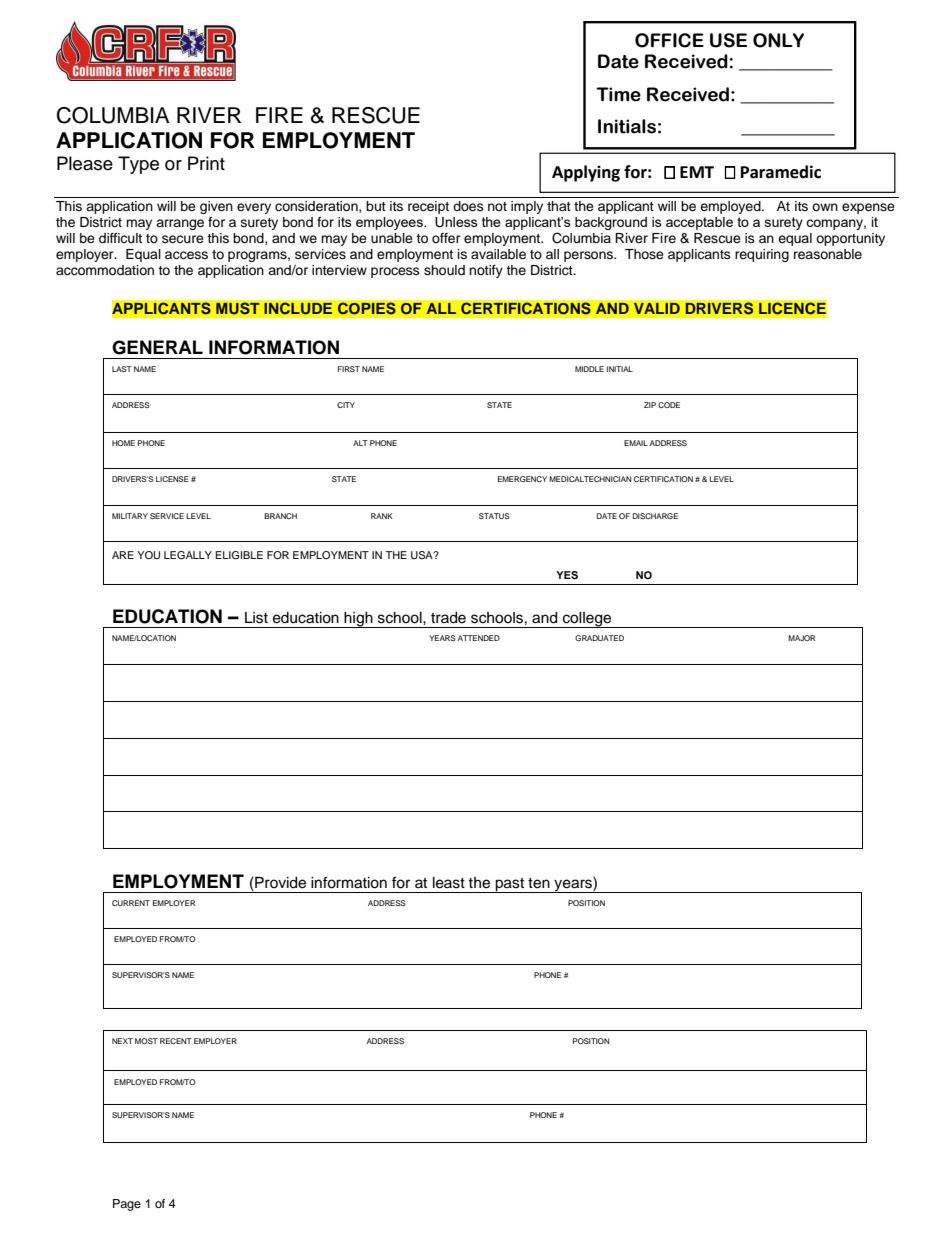  I want to click on RECENT, so click(176, 1041).
